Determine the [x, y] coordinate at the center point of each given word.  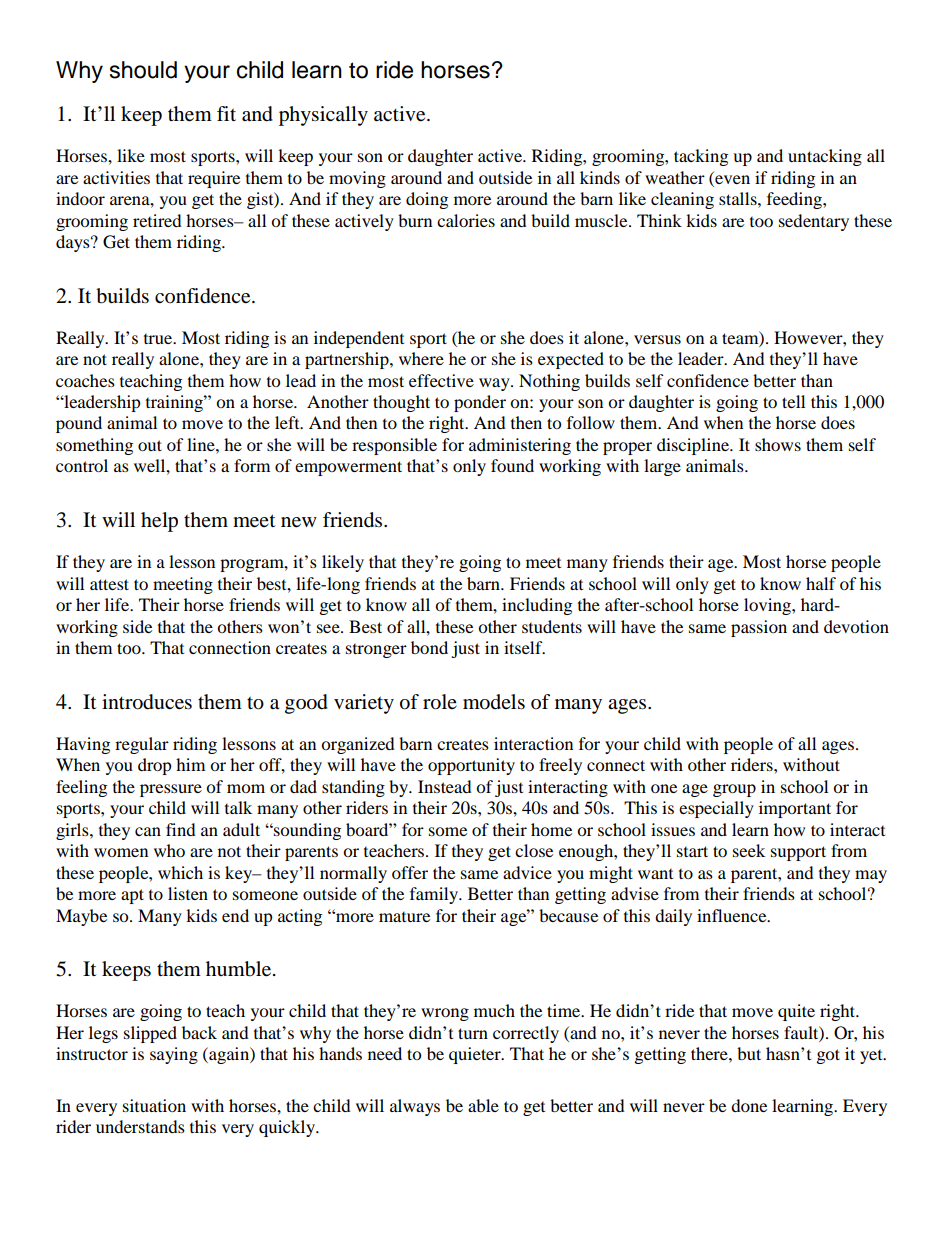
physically [323, 116]
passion [759, 628]
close [534, 850]
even [732, 179]
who [169, 850]
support [798, 853]
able [483, 1105]
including [537, 606]
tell [793, 401]
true [159, 339]
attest [109, 584]
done [749, 1105]
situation [154, 1105]
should [143, 70]
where [421, 358]
